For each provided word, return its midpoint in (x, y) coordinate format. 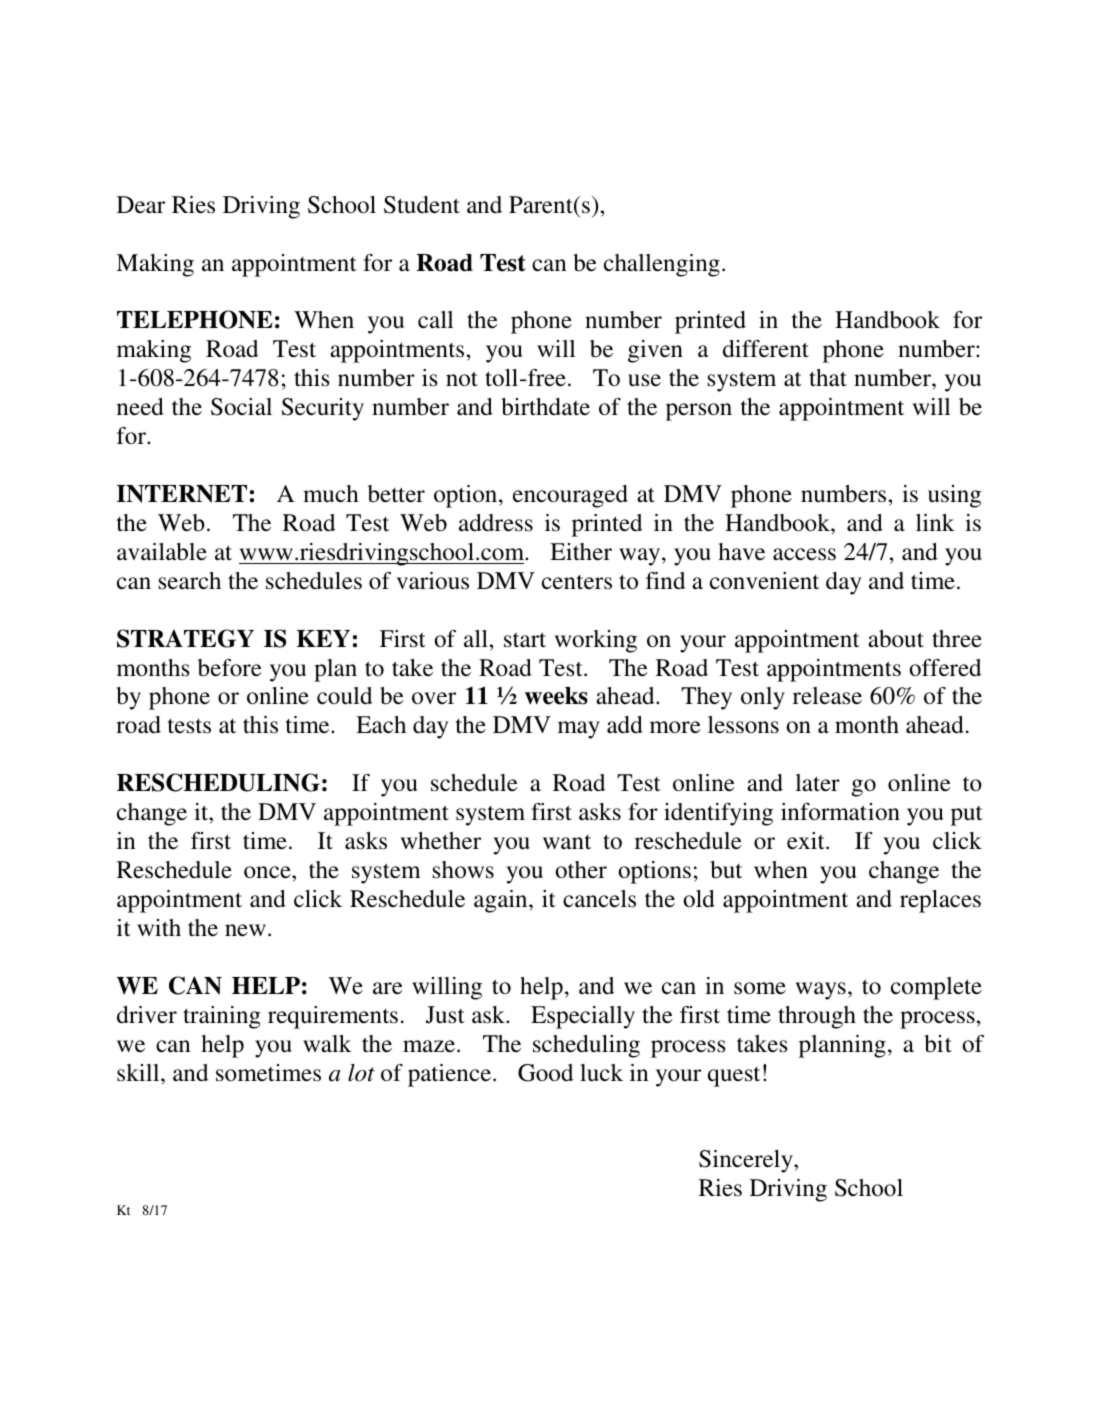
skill (139, 1073)
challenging (662, 265)
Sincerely (747, 1161)
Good (545, 1073)
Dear (141, 204)
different (766, 349)
